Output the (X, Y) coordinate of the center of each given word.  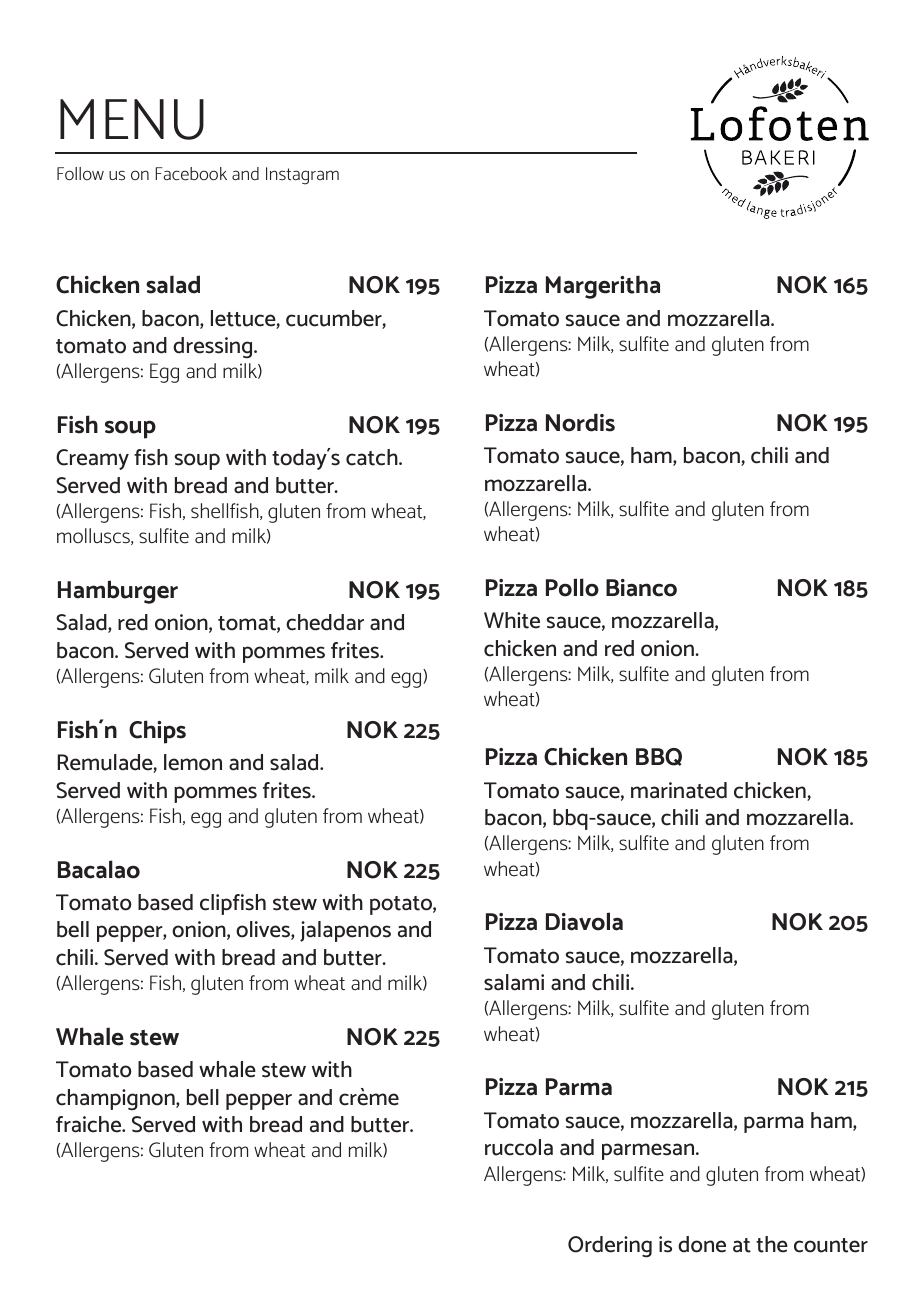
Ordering (610, 1247)
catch (373, 457)
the (772, 1244)
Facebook (191, 174)
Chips (157, 732)
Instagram (302, 176)
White (512, 620)
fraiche (90, 1124)
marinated (679, 790)
